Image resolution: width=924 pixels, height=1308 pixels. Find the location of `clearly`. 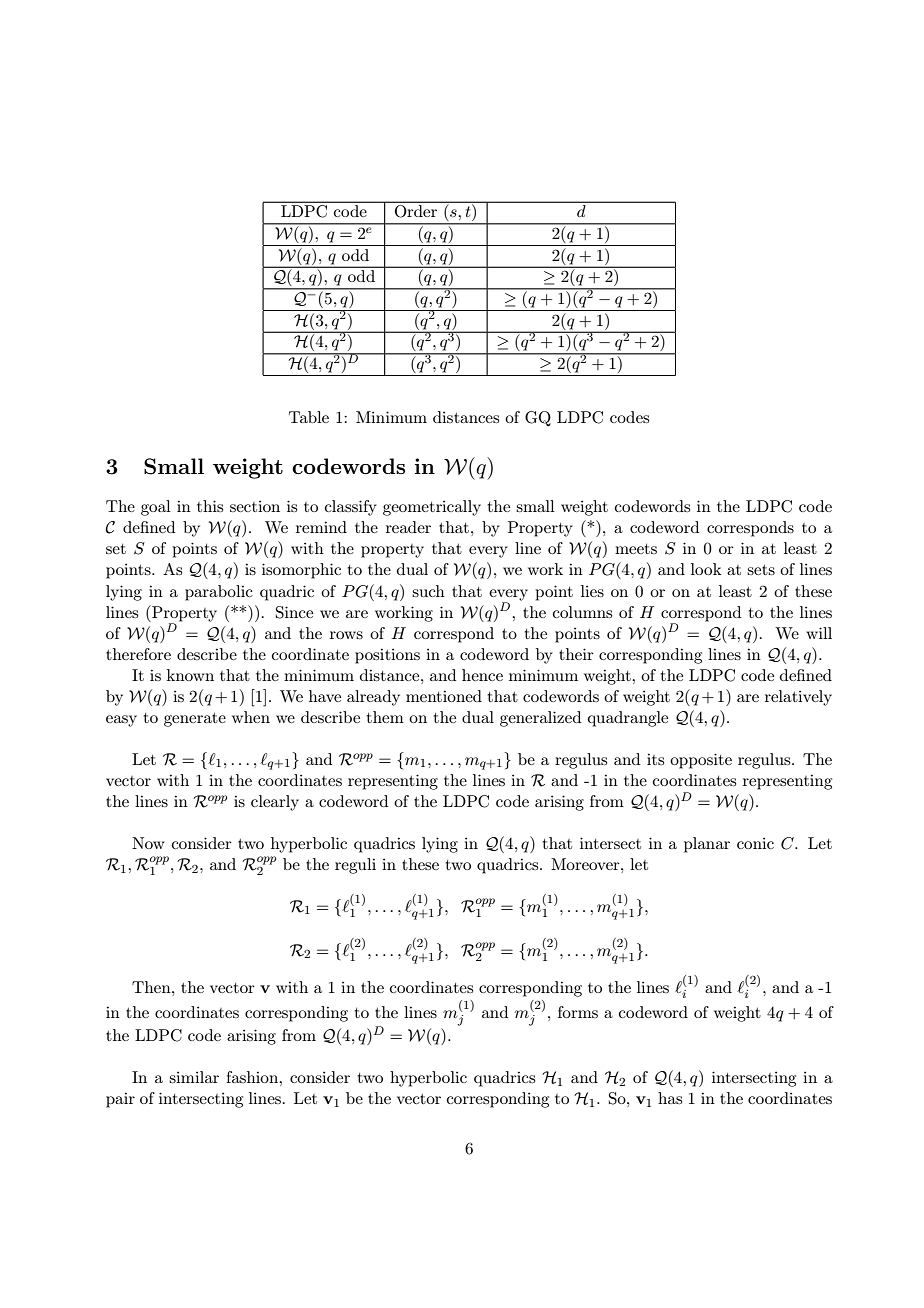

clearly is located at coordinates (275, 803).
